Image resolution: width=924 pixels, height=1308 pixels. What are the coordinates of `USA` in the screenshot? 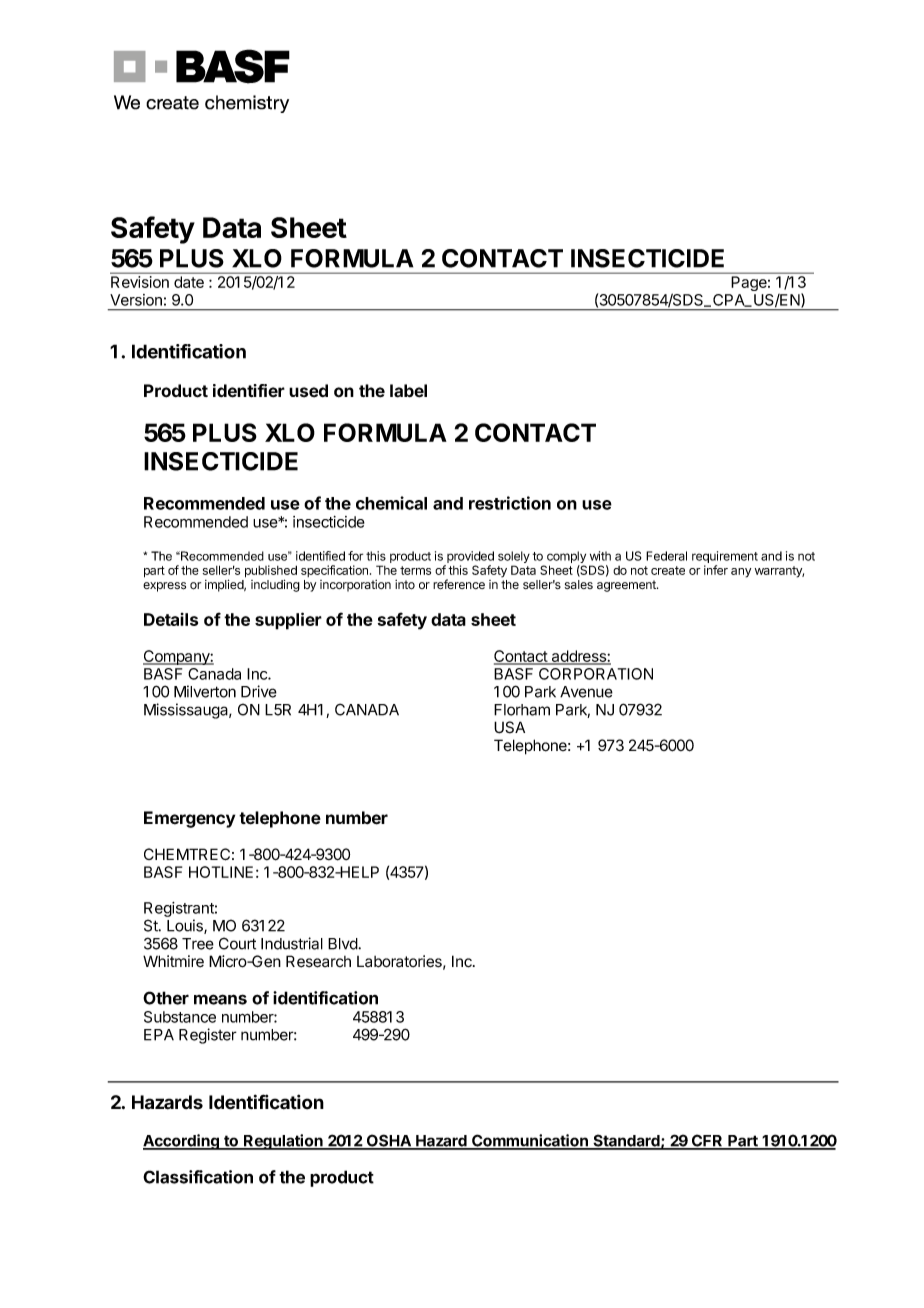 It's located at (509, 727).
